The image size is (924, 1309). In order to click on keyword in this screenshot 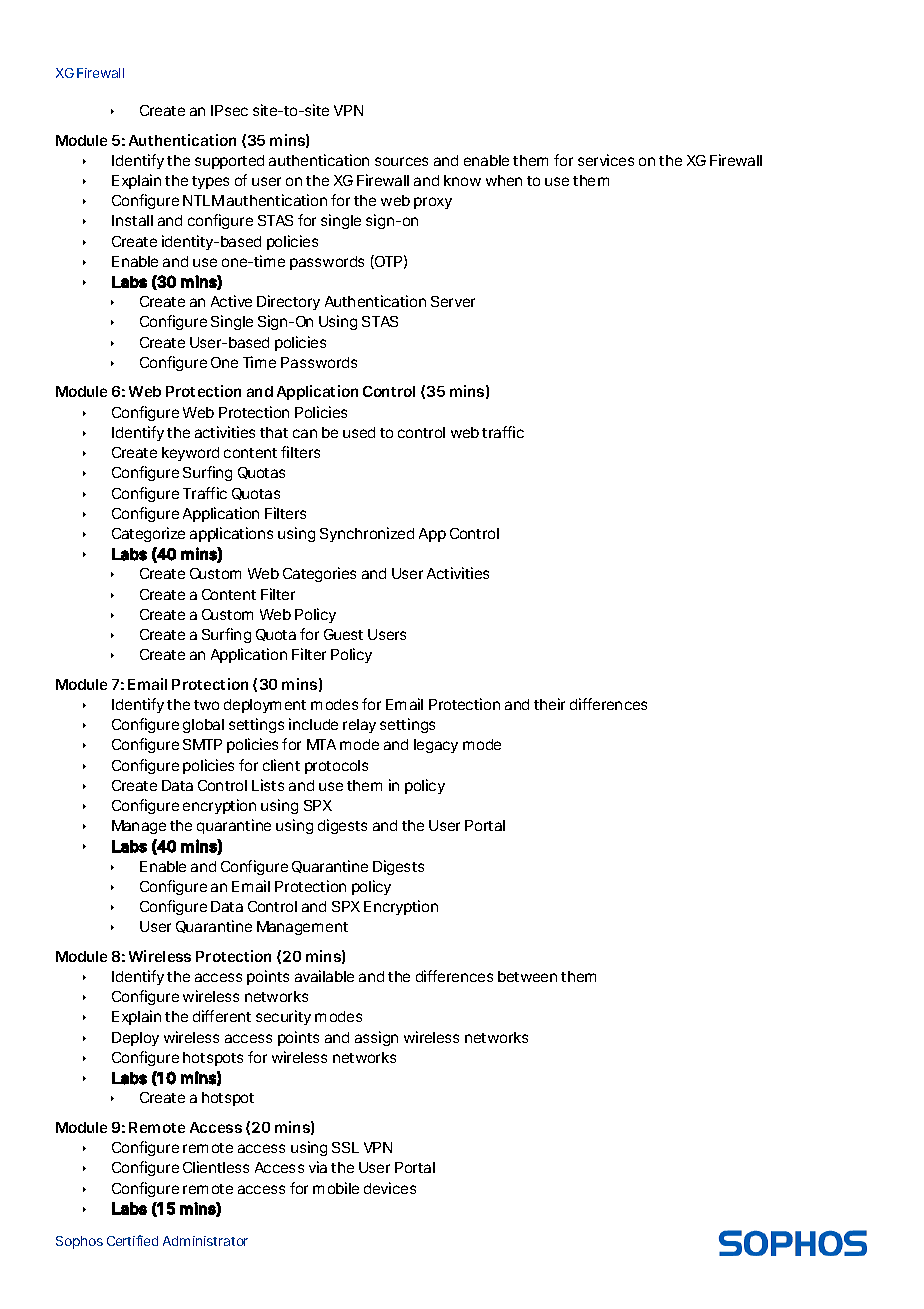, I will do `click(190, 454)`.
